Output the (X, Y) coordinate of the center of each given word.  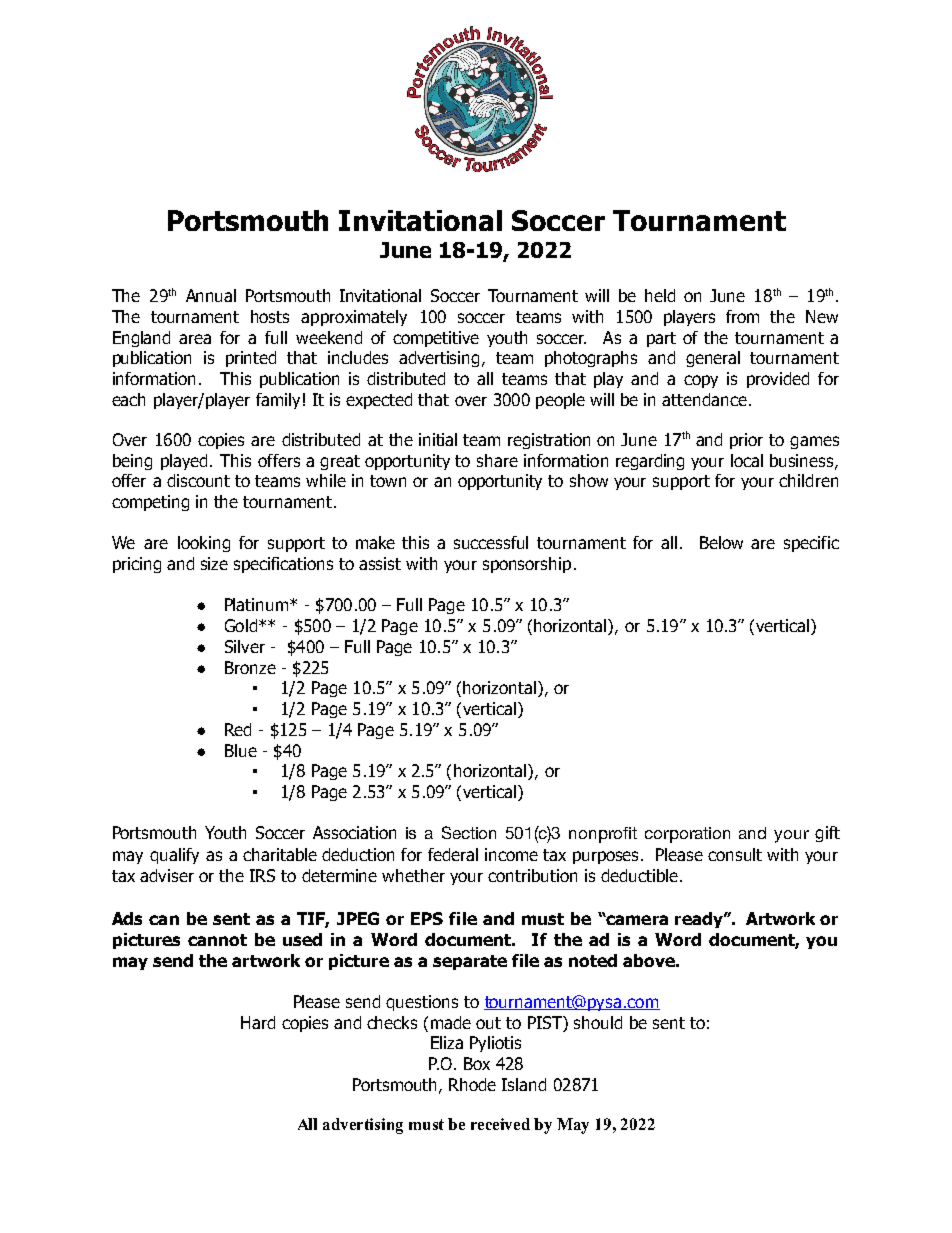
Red (238, 729)
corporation (687, 835)
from (742, 316)
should (598, 1022)
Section (469, 832)
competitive (436, 339)
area (195, 339)
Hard (258, 1022)
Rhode (472, 1084)
